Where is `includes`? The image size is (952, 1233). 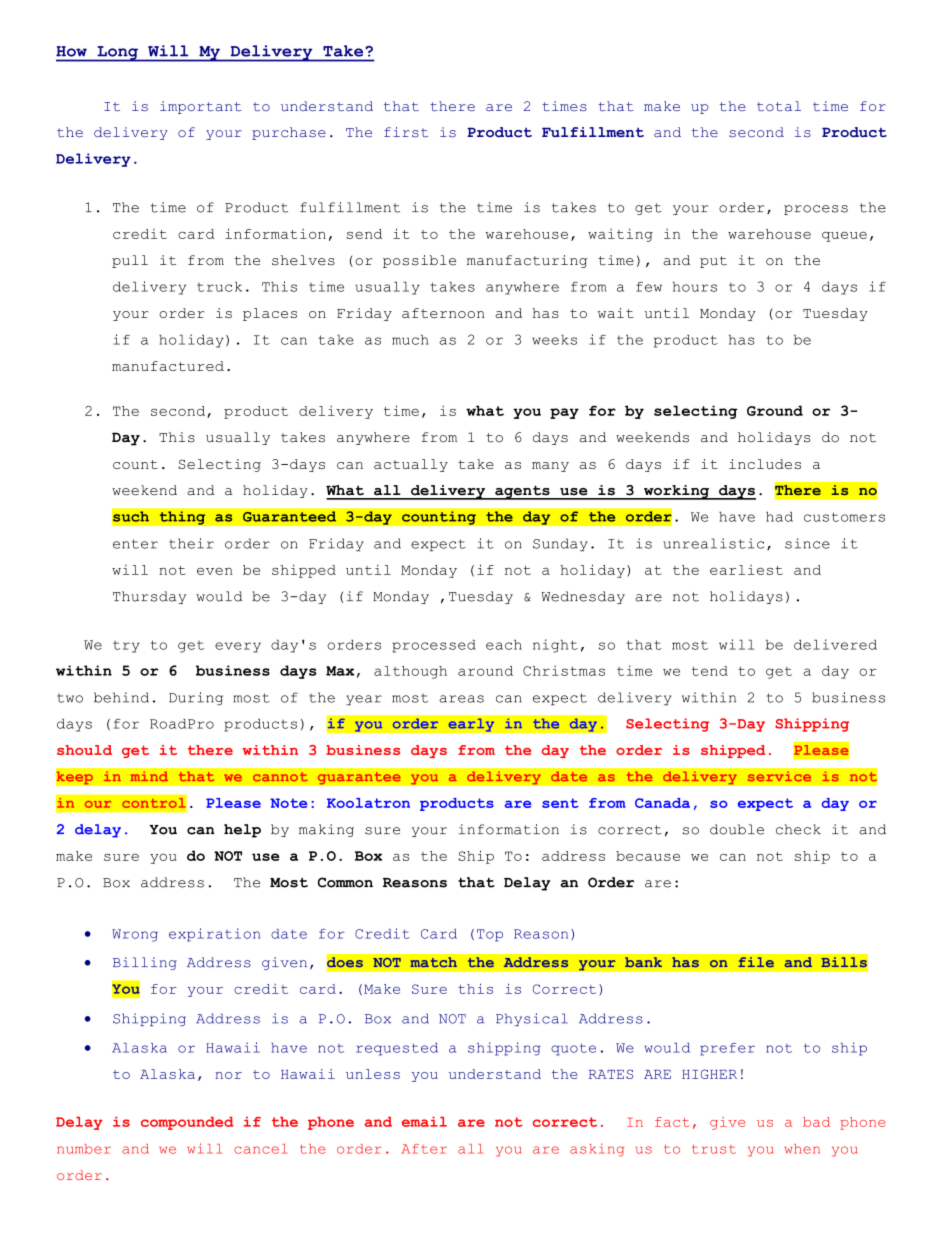 includes is located at coordinates (765, 464).
